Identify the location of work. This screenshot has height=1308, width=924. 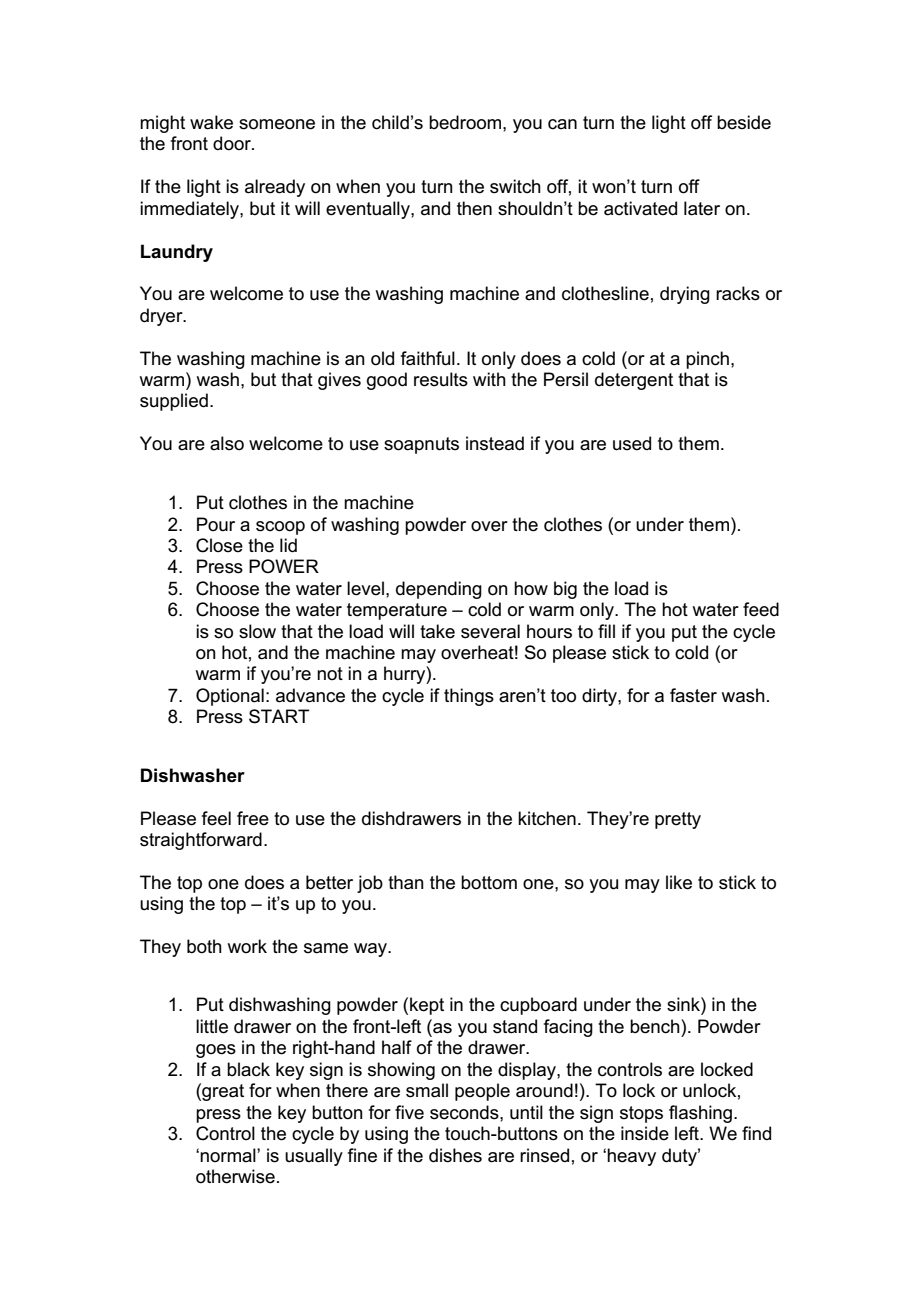
(247, 946).
